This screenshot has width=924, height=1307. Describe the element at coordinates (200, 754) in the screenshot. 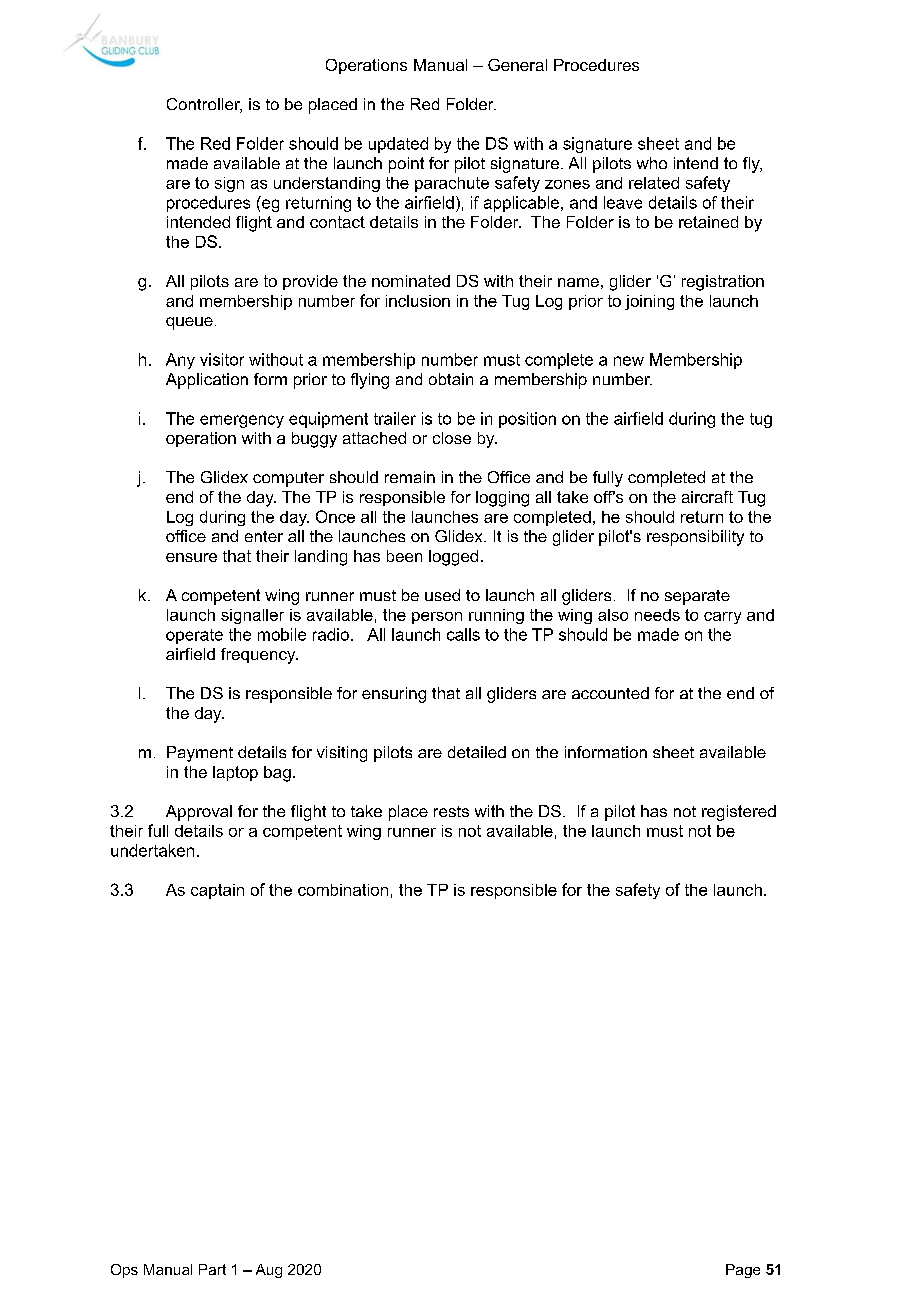

I see `Payment` at that location.
